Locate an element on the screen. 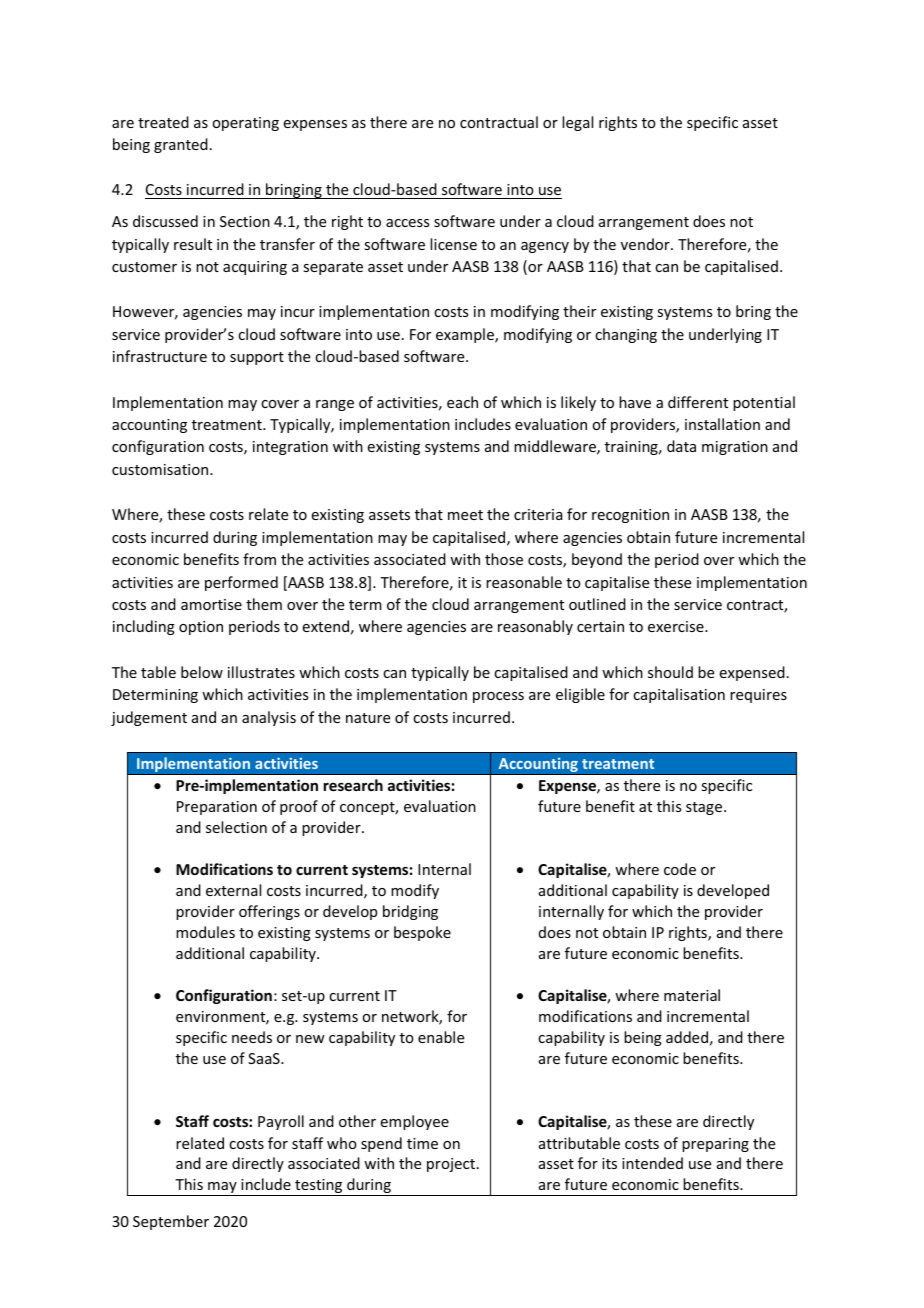 This screenshot has height=1308, width=924. vendor is located at coordinates (646, 244).
